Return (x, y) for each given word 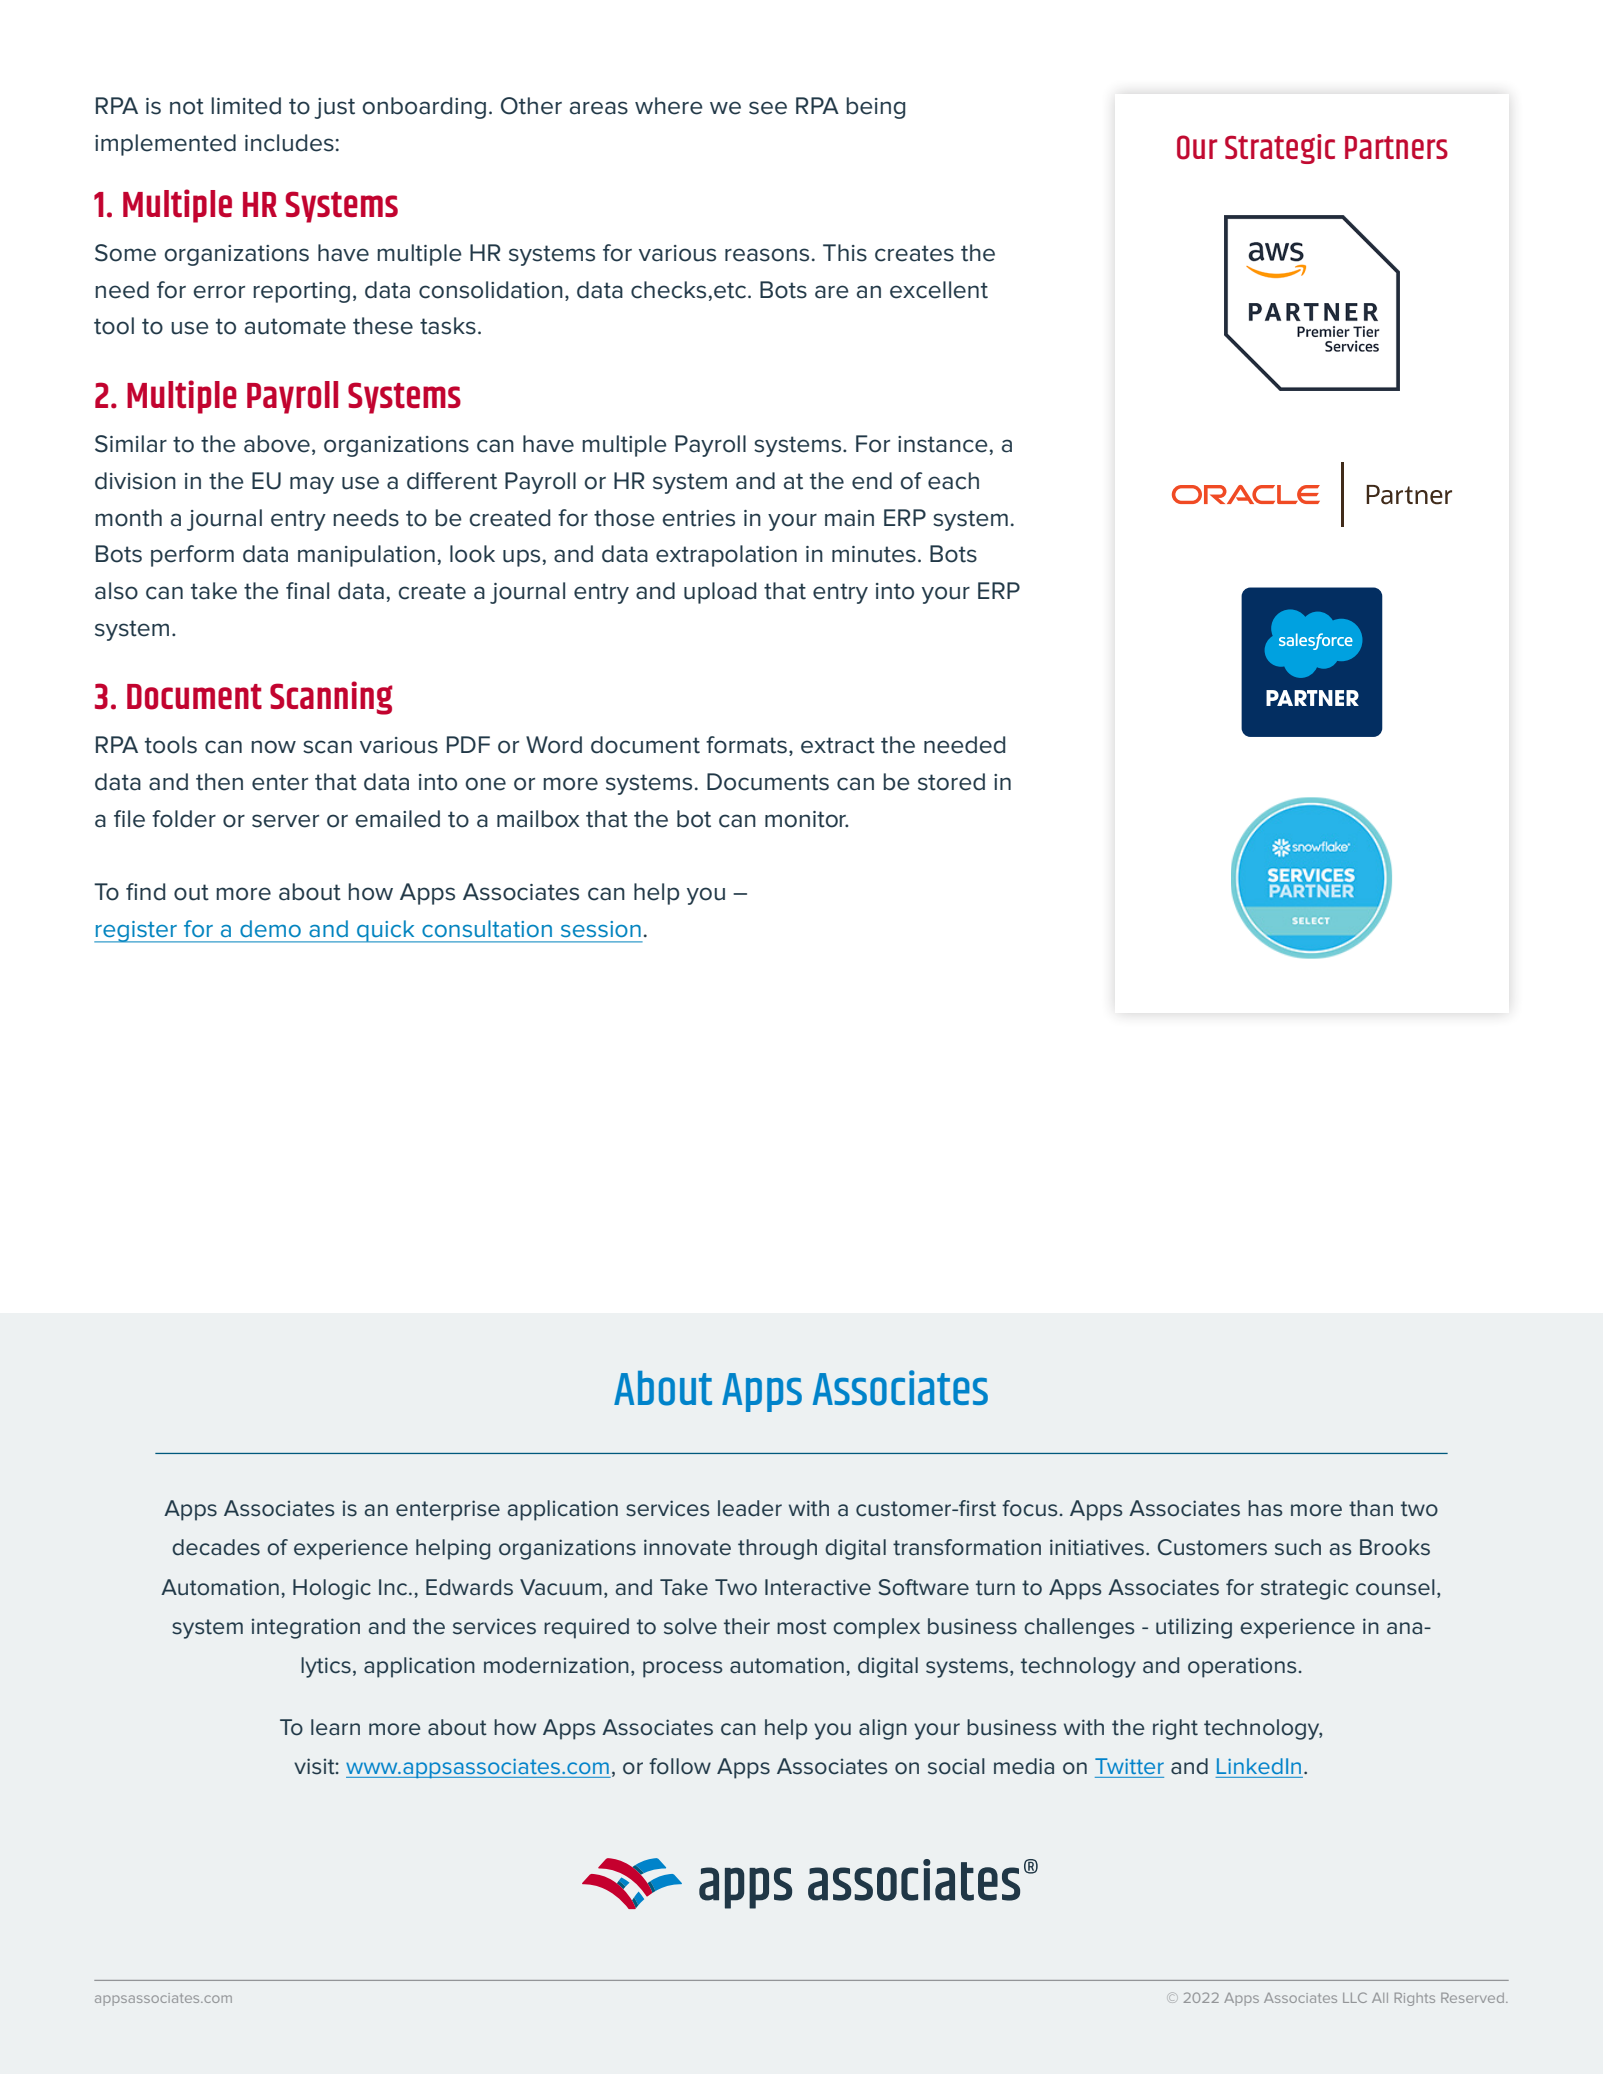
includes (289, 143)
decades (216, 1547)
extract (838, 745)
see (768, 108)
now (273, 747)
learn (335, 1727)
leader (750, 1508)
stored (951, 782)
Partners (1396, 147)
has (1265, 1508)
